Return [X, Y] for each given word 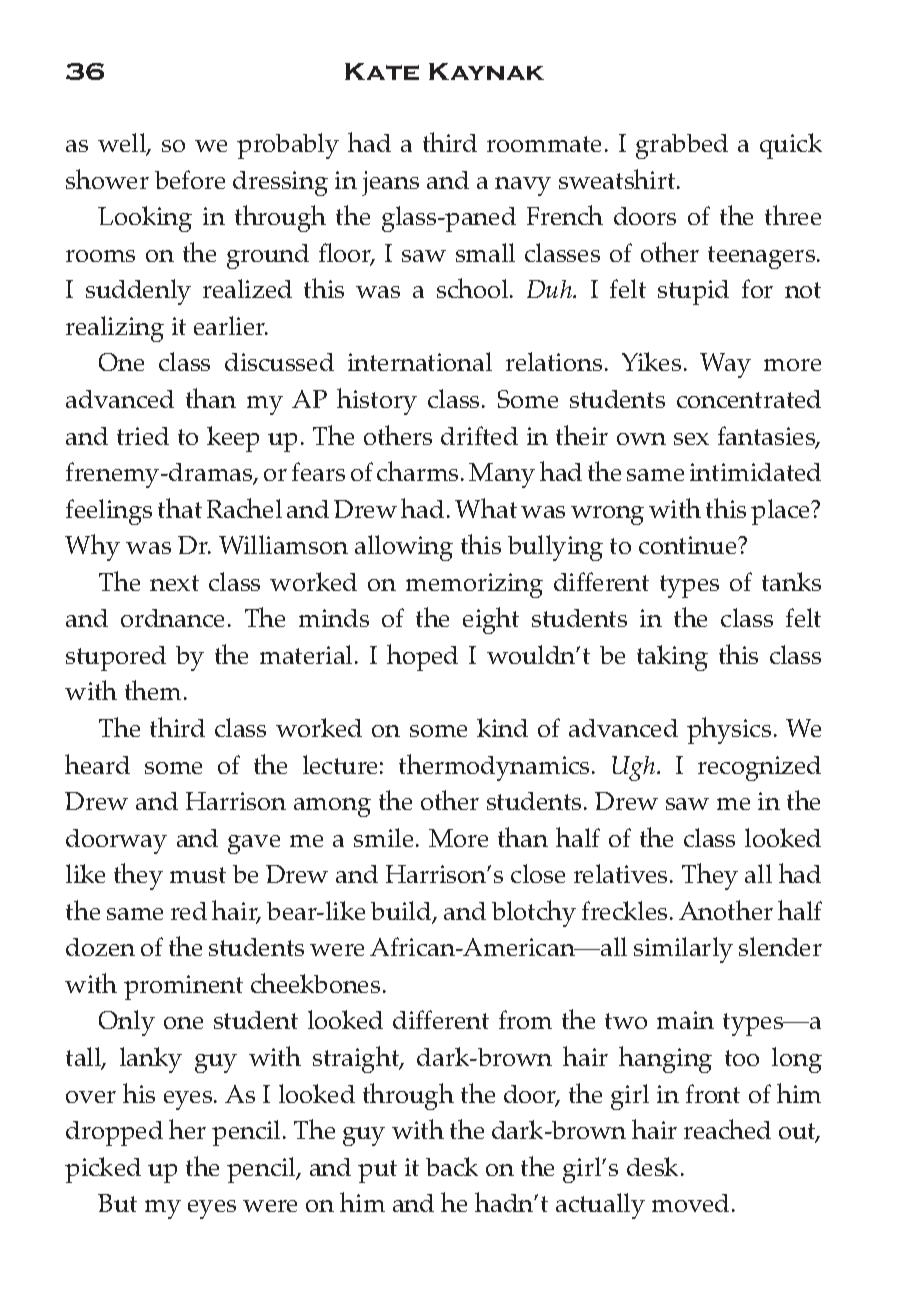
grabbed [682, 146]
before [190, 179]
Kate [382, 71]
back [452, 1166]
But [117, 1203]
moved [690, 1203]
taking [672, 658]
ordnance [172, 618]
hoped [422, 657]
